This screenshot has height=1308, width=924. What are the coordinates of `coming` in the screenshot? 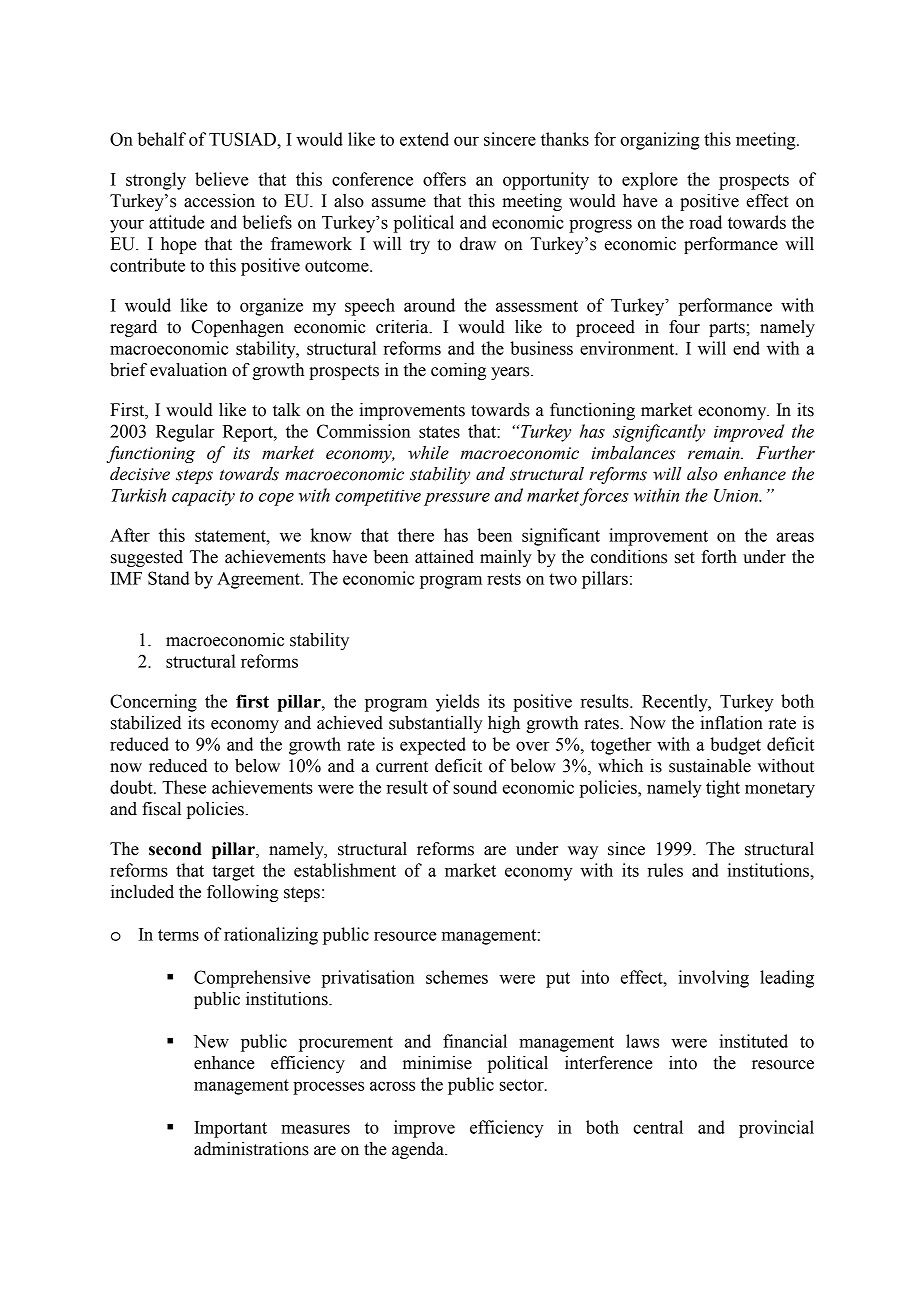 It's located at (458, 371).
